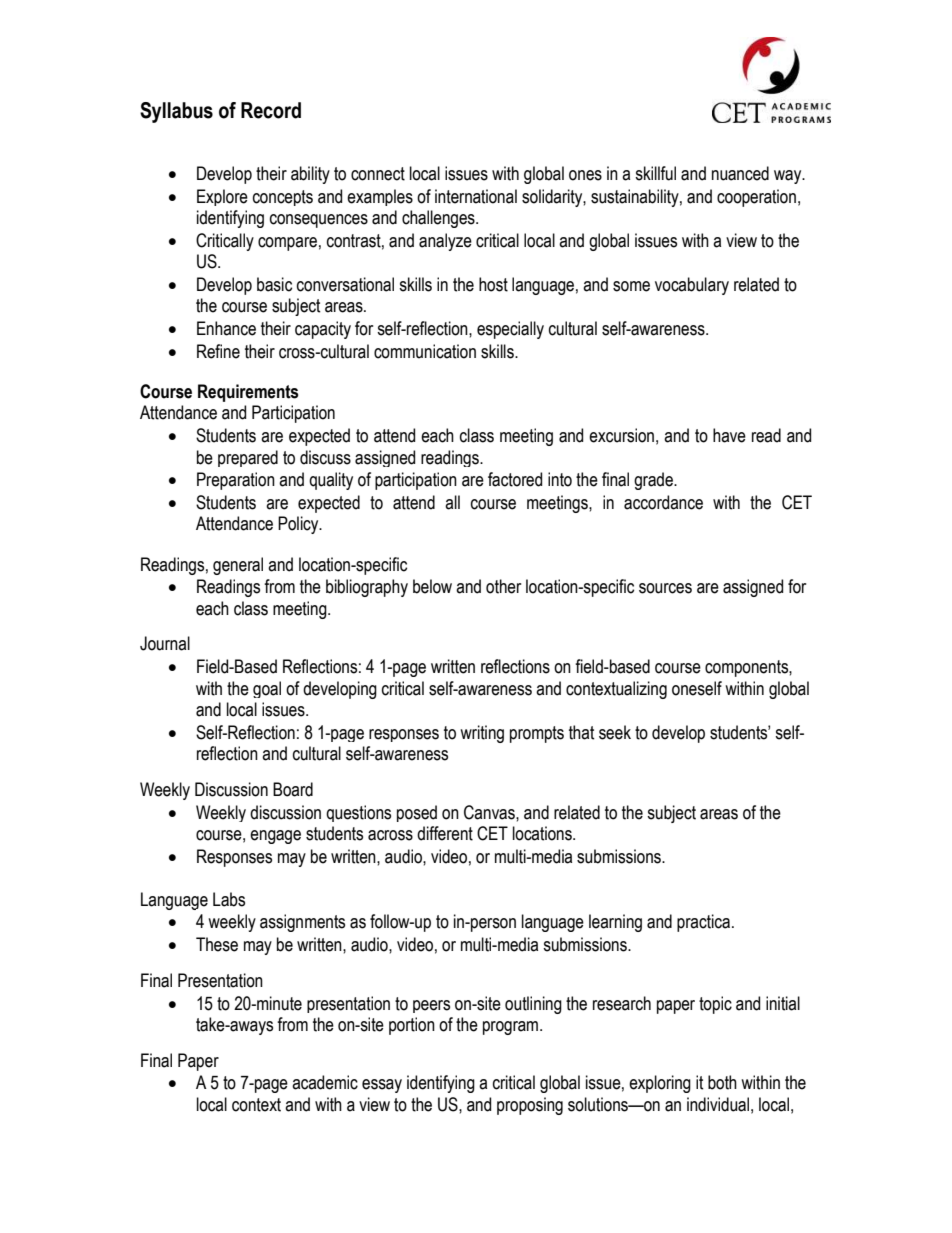 This screenshot has height=1233, width=952. Describe the element at coordinates (482, 734) in the screenshot. I see `writing` at that location.
